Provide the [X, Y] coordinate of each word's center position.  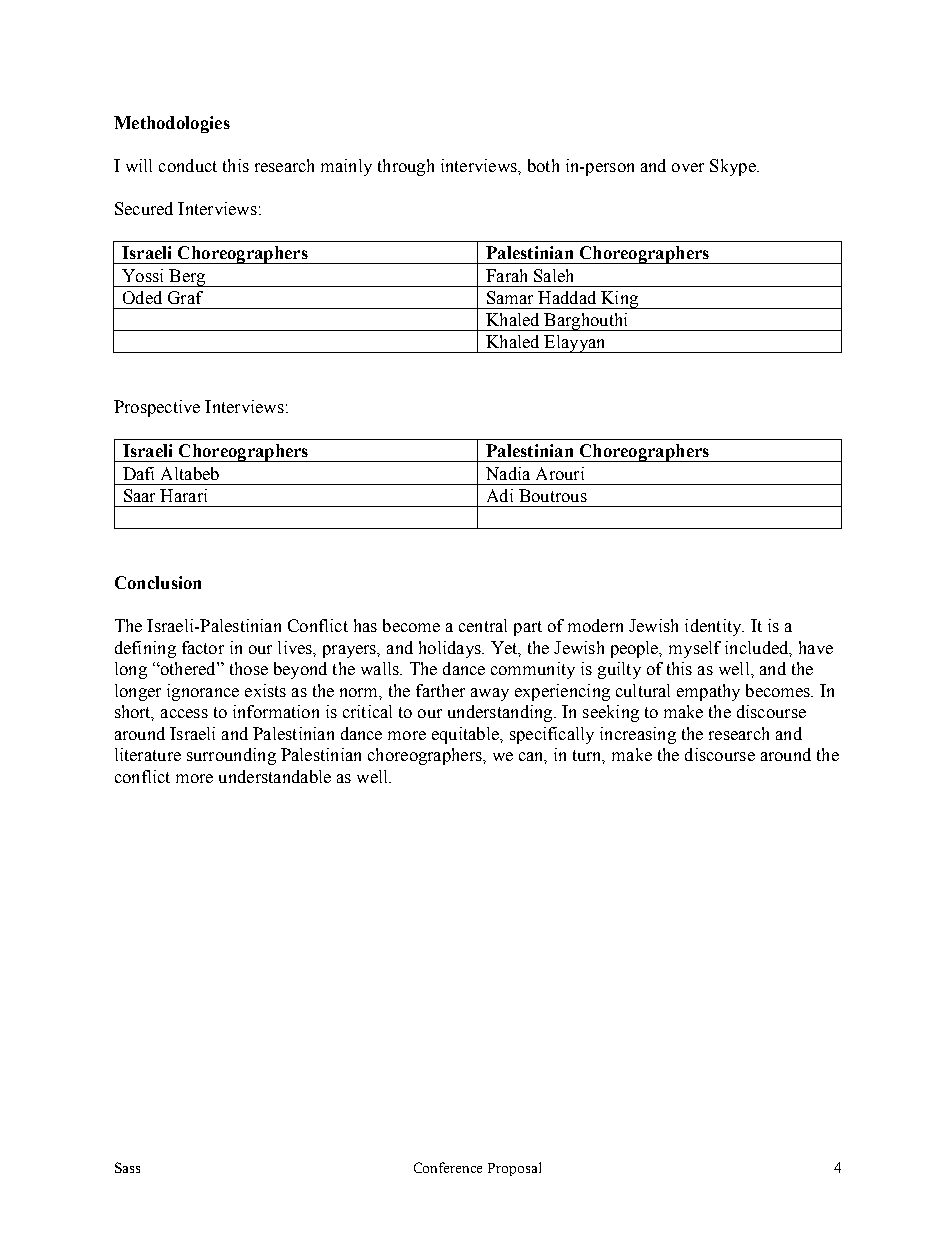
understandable [275, 776]
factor [203, 647]
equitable [466, 735]
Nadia [508, 473]
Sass [127, 1167]
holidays [451, 649]
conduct [188, 165]
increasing [638, 735]
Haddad [567, 297]
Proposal [514, 1169]
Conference [448, 1167]
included [758, 648]
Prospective [157, 408]
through [406, 167]
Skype [734, 167]
